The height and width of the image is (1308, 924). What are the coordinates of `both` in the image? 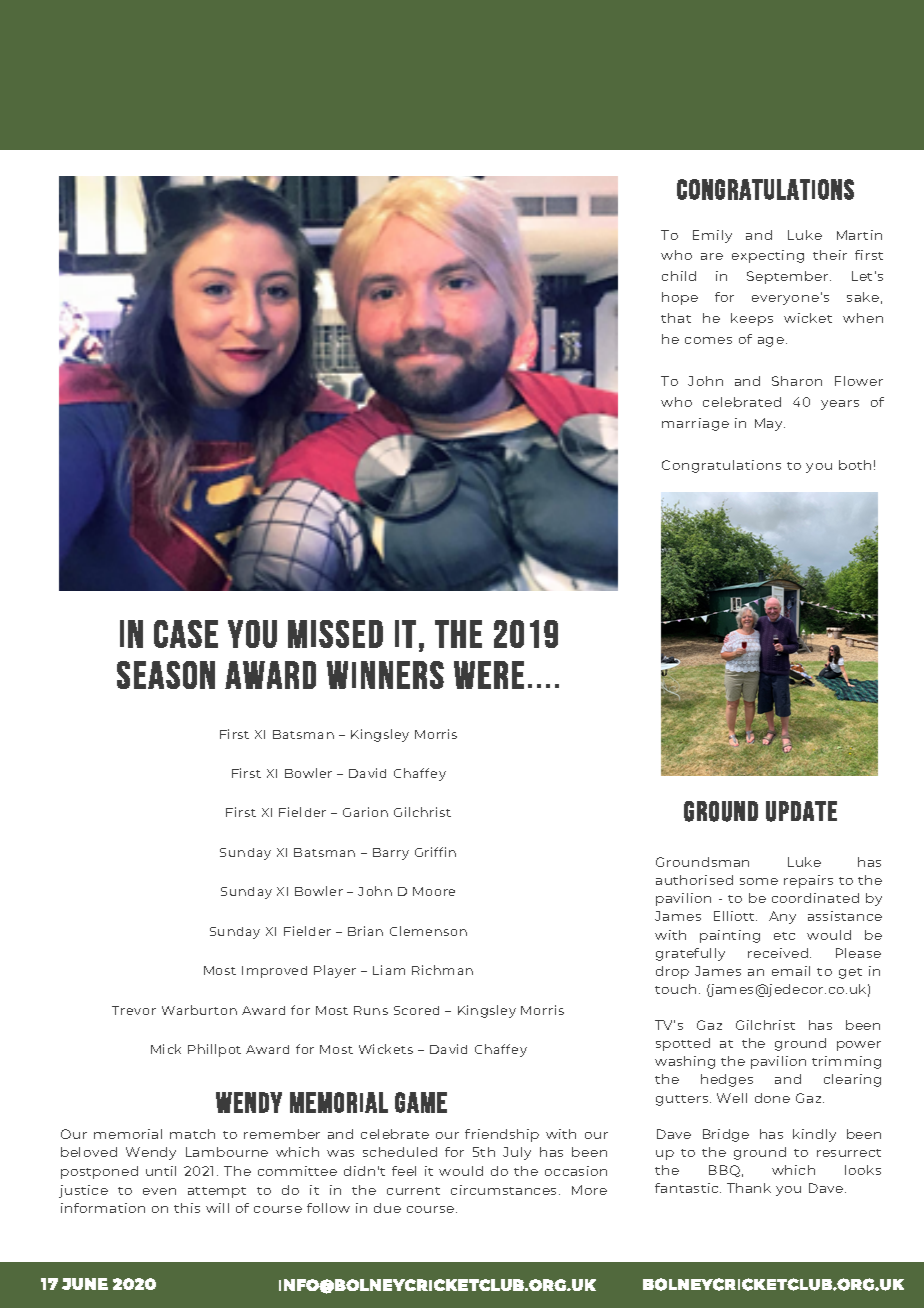 It's located at (855, 465).
